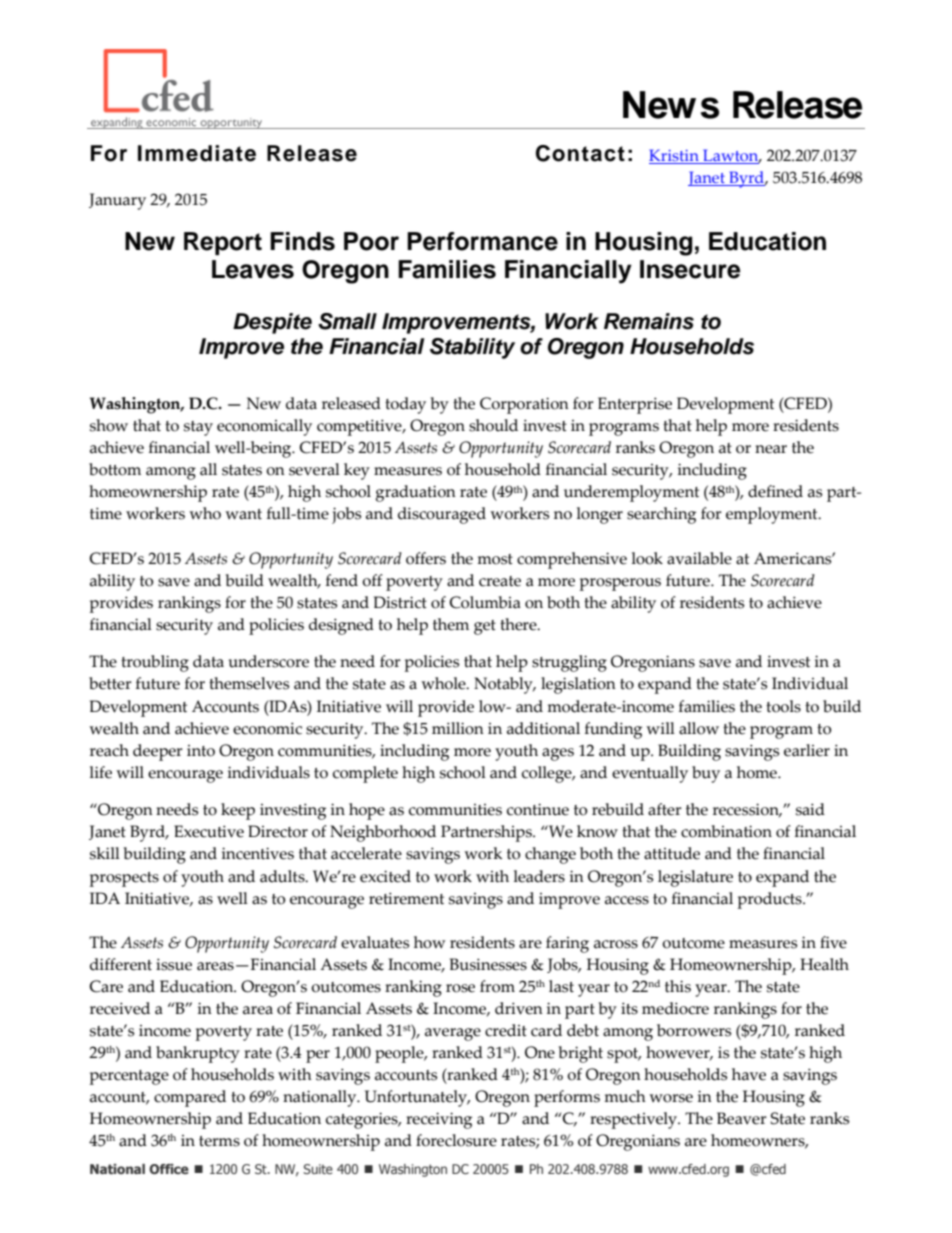  Describe the element at coordinates (155, 663) in the document. I see `troubling` at that location.
